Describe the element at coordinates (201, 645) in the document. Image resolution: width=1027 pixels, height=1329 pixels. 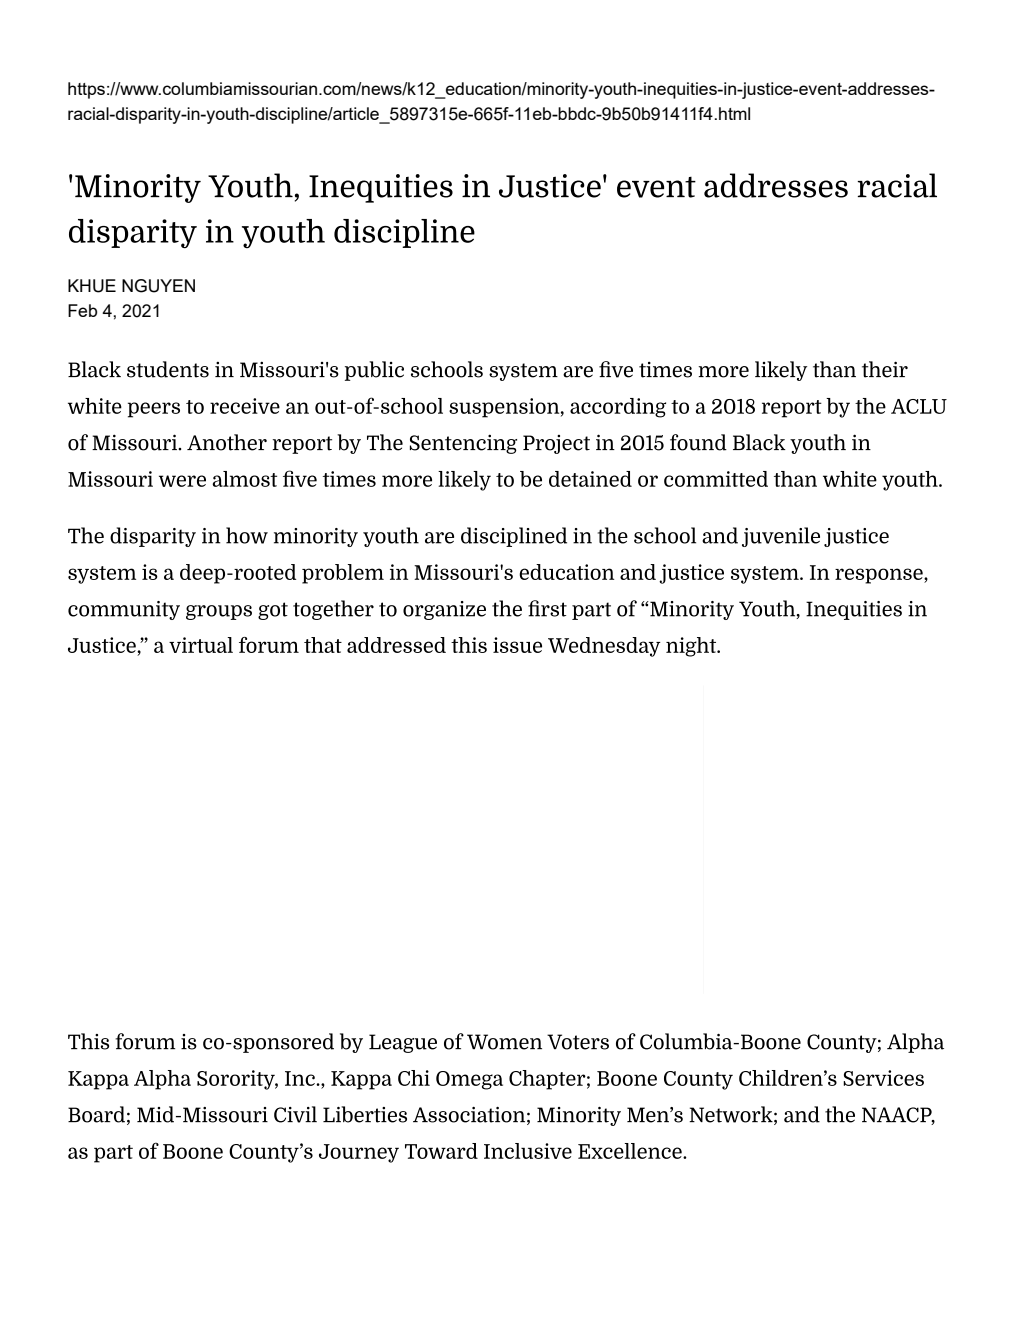
I see `virtual` at that location.
